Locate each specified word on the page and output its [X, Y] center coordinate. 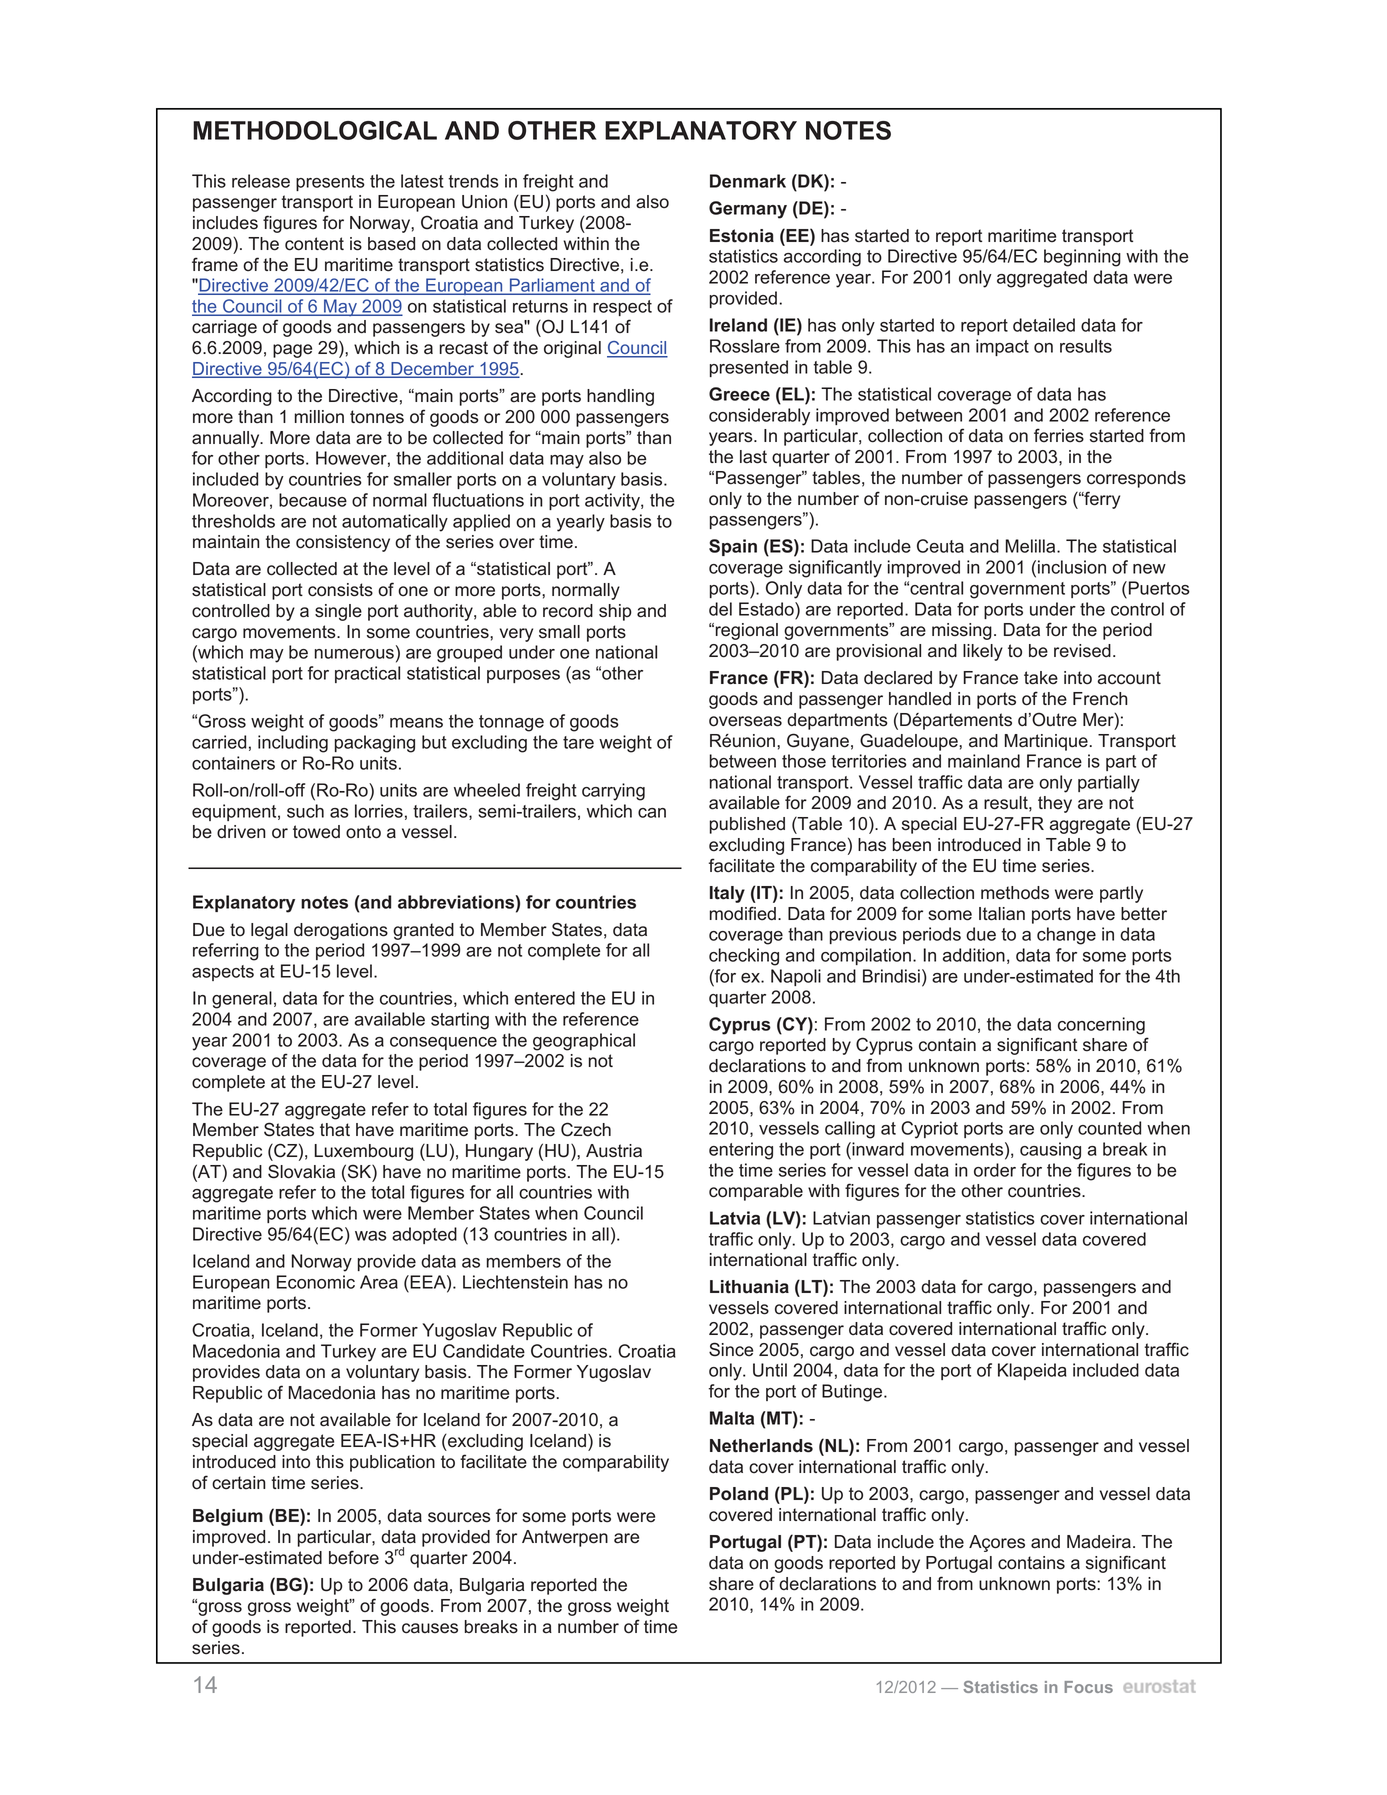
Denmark [748, 181]
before [354, 1557]
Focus [1088, 1687]
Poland [739, 1494]
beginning [1082, 258]
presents [330, 183]
